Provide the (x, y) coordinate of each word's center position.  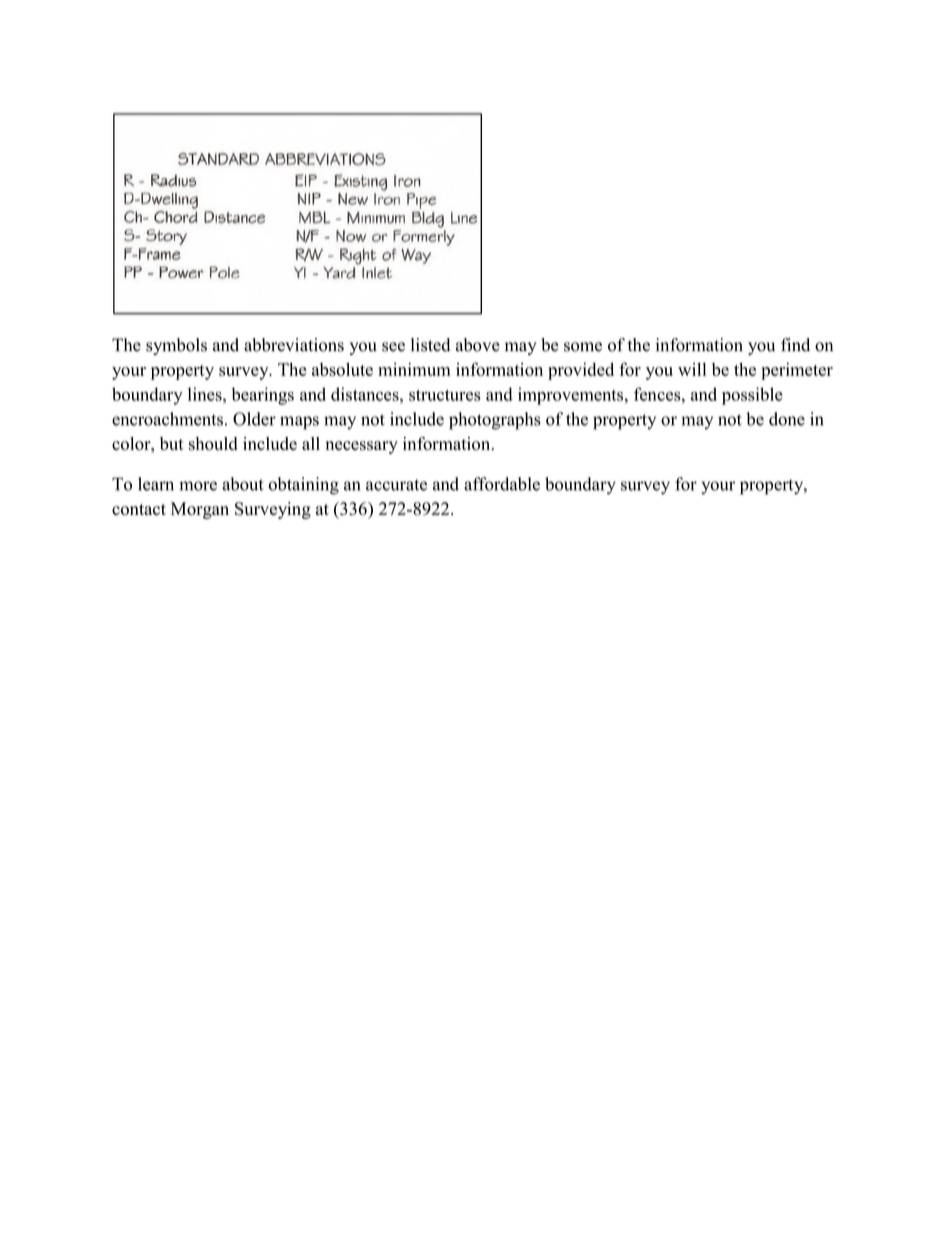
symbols (176, 346)
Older (254, 419)
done (787, 419)
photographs (495, 421)
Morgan (200, 510)
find (795, 345)
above (478, 345)
